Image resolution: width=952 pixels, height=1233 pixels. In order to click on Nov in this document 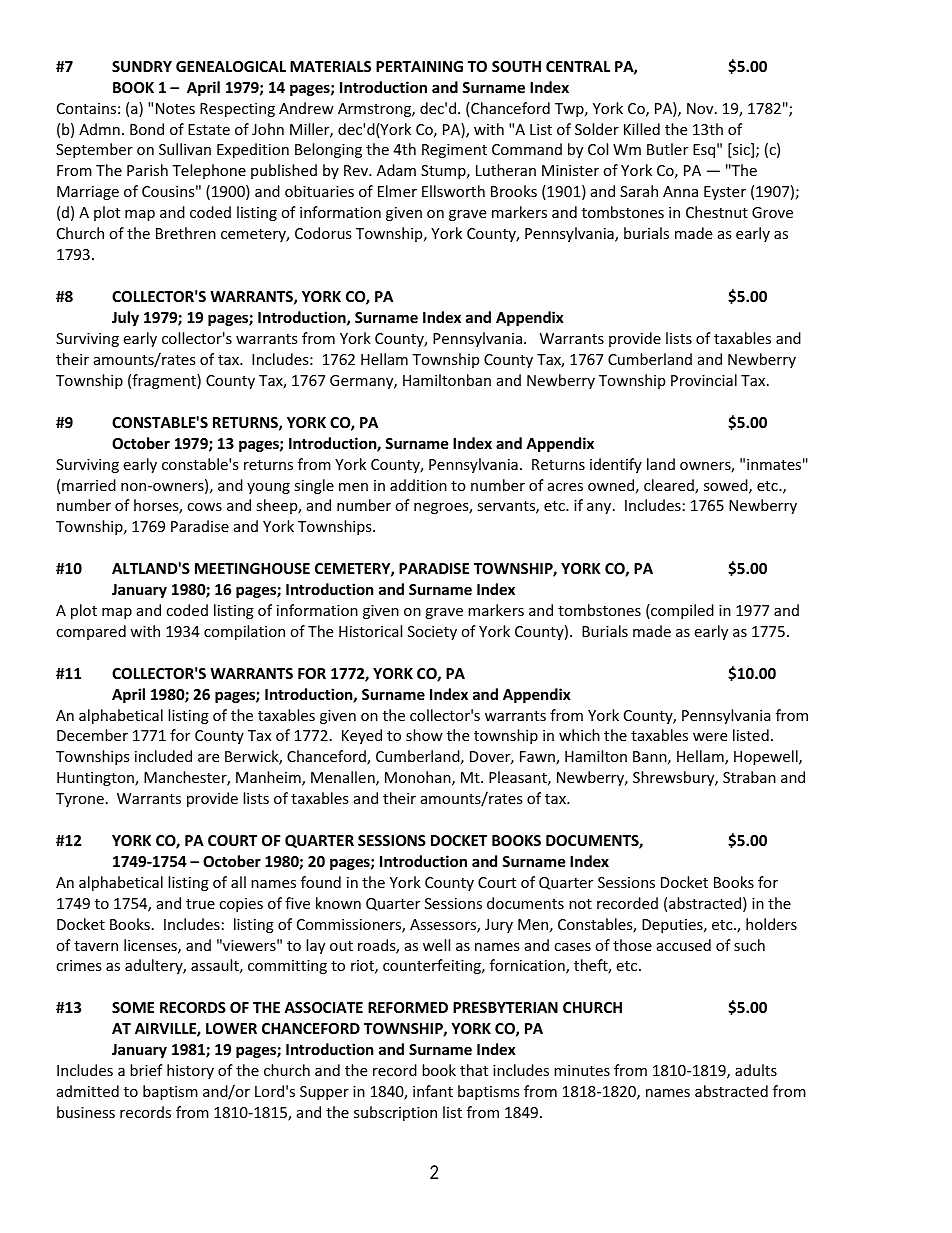, I will do `click(701, 108)`.
